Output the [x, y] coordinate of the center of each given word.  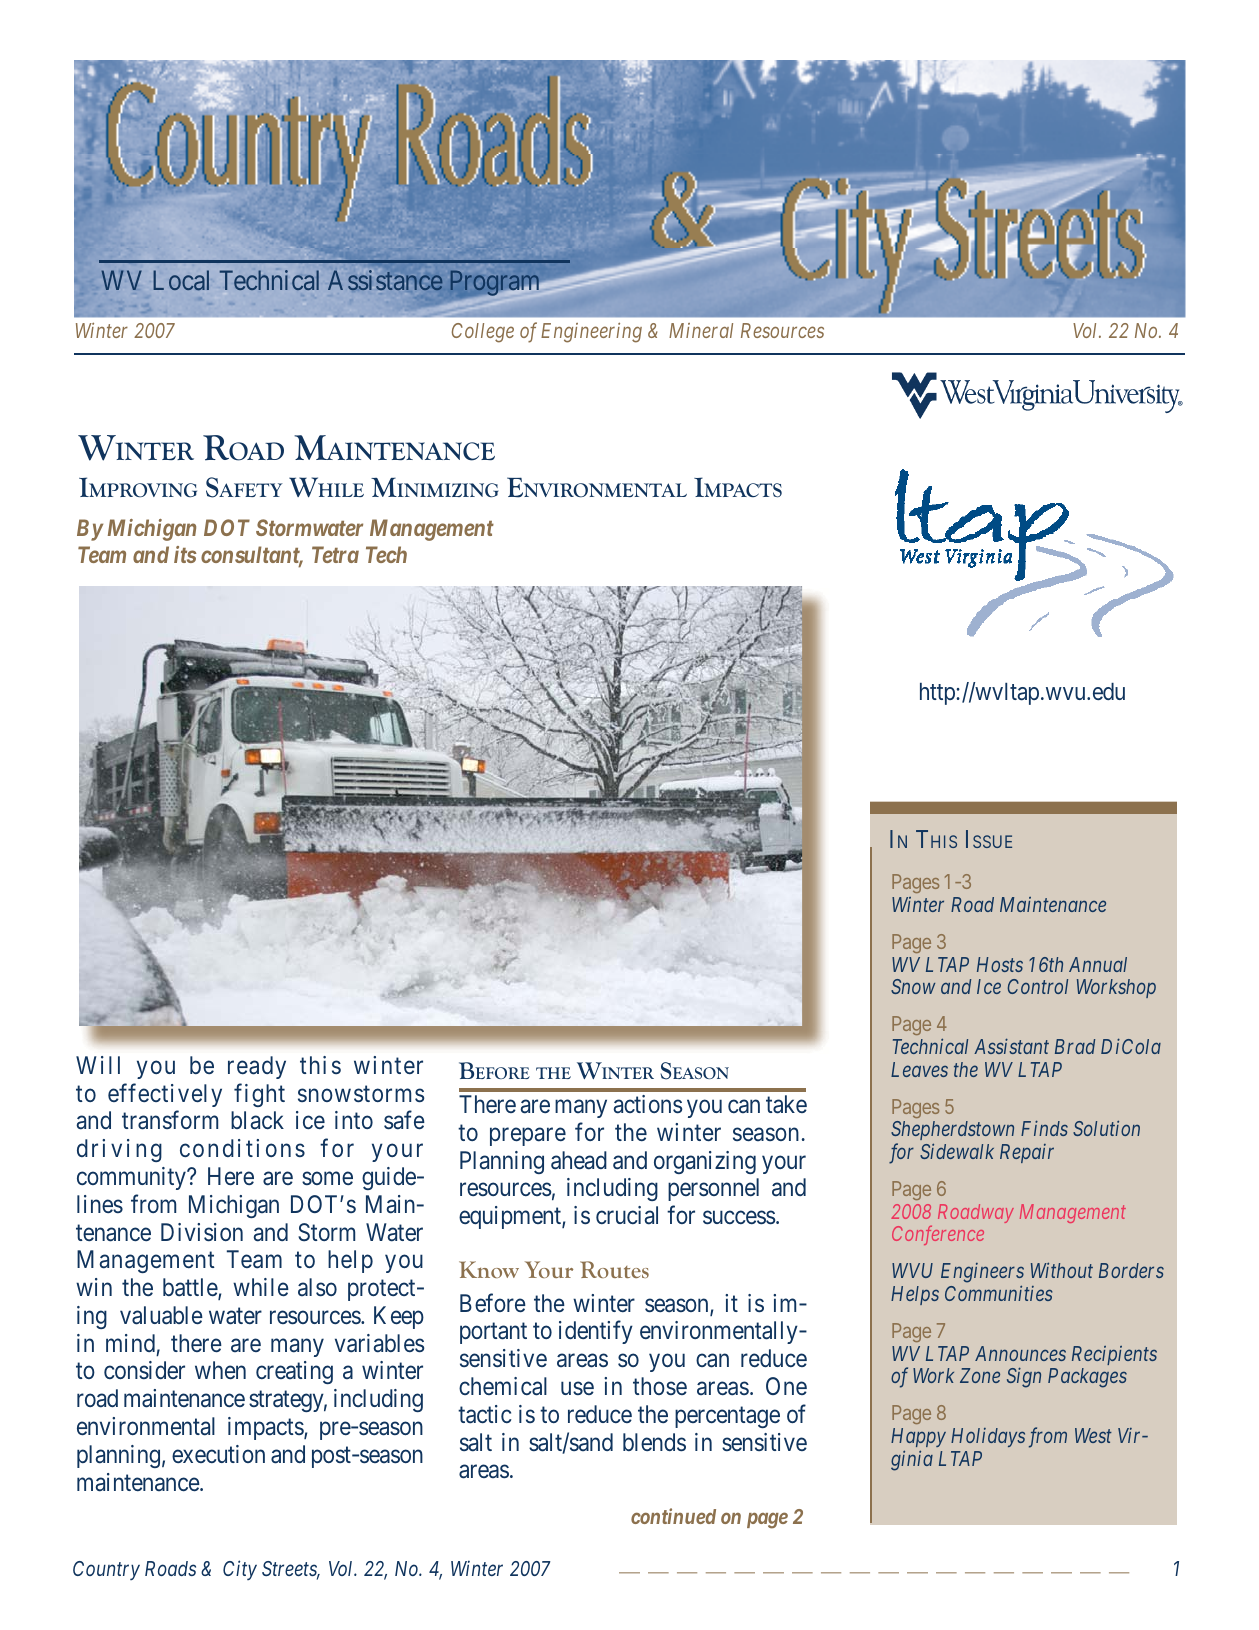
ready [257, 1067]
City [240, 1570]
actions [647, 1104]
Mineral [701, 330]
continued [673, 1516]
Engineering [591, 333]
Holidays [988, 1437]
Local [181, 280]
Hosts [1000, 964]
